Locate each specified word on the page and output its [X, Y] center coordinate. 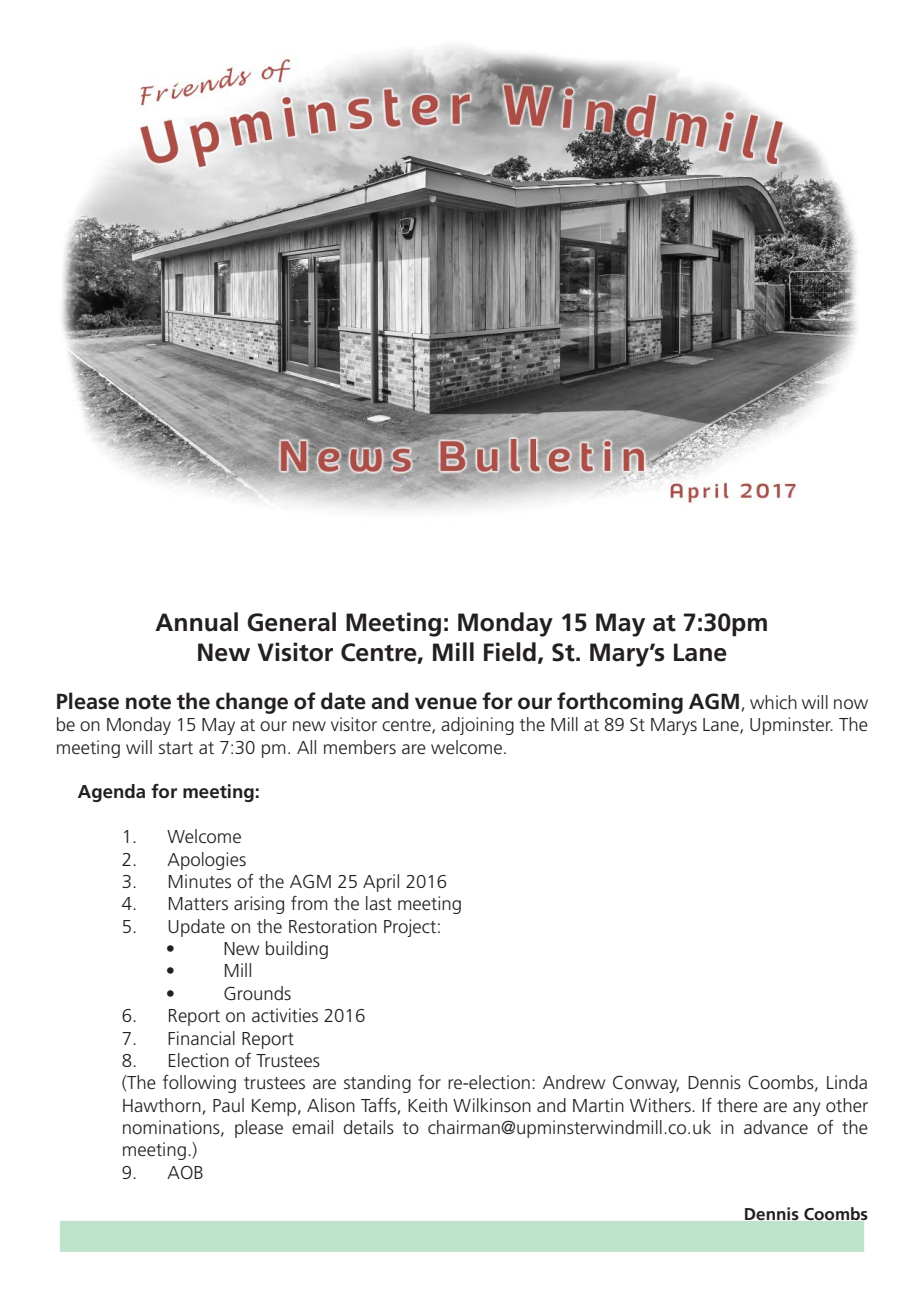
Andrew [574, 1082]
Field [510, 652]
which [773, 702]
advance [776, 1127]
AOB [185, 1172]
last [379, 903]
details [369, 1127]
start [176, 748]
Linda [847, 1082]
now [851, 704]
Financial [201, 1038]
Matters [198, 904]
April [381, 883]
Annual [196, 622]
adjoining [477, 726]
